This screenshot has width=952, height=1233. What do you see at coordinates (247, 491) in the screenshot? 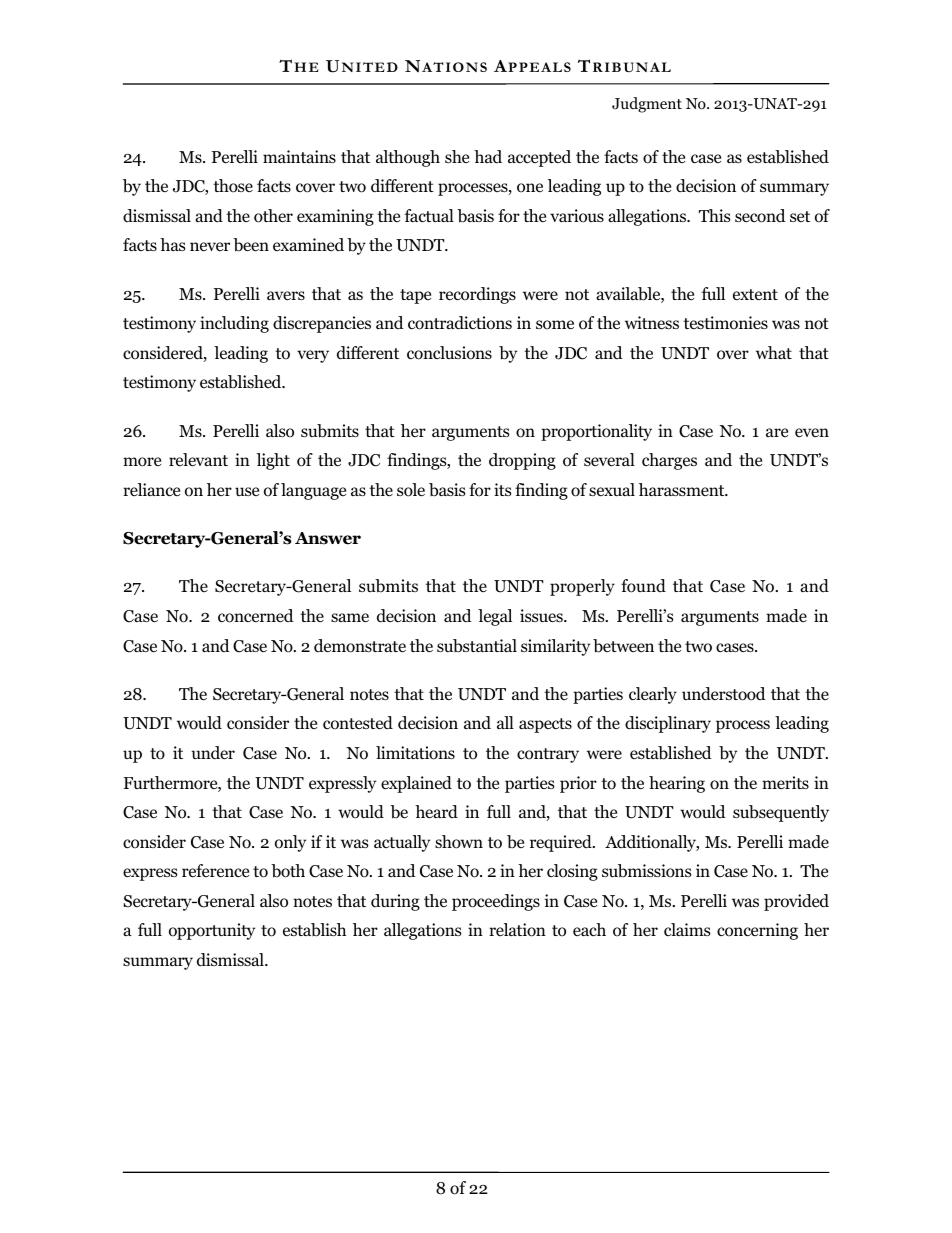
I see `use` at bounding box center [247, 491].
